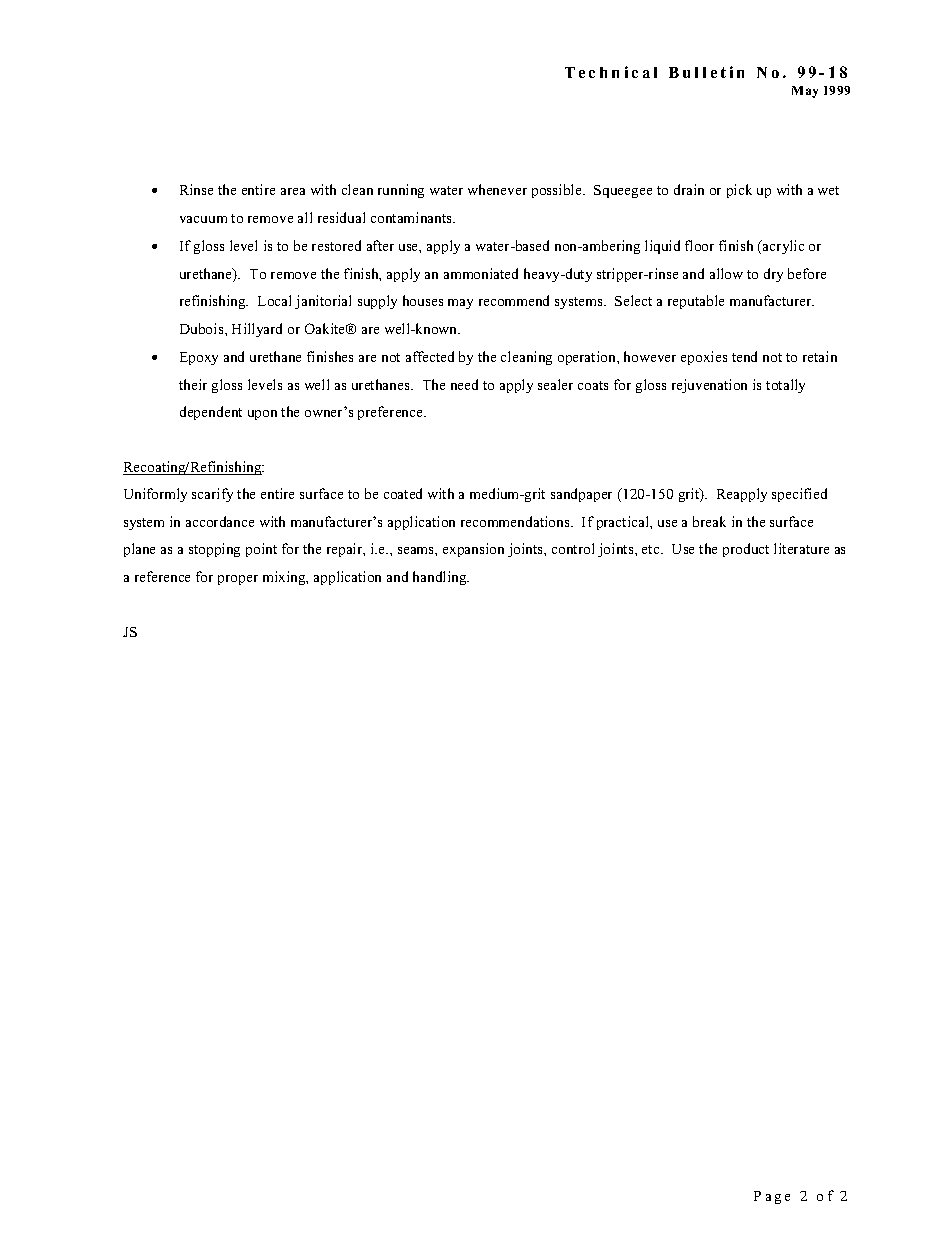 The width and height of the screenshot is (952, 1233). I want to click on proper, so click(238, 580).
